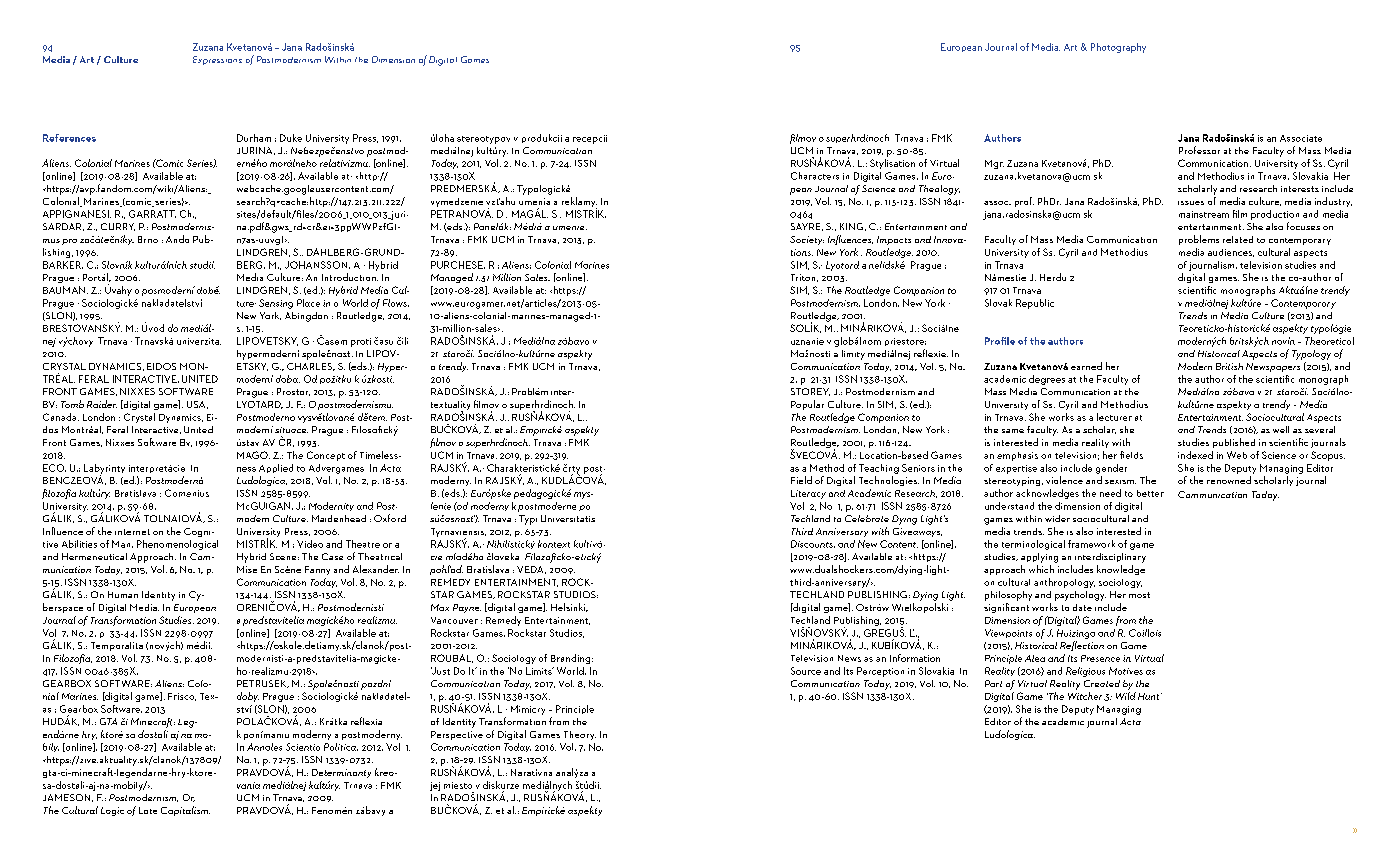 The height and width of the document is (866, 1400). Describe the element at coordinates (247, 569) in the document. I see `Mise` at that location.
